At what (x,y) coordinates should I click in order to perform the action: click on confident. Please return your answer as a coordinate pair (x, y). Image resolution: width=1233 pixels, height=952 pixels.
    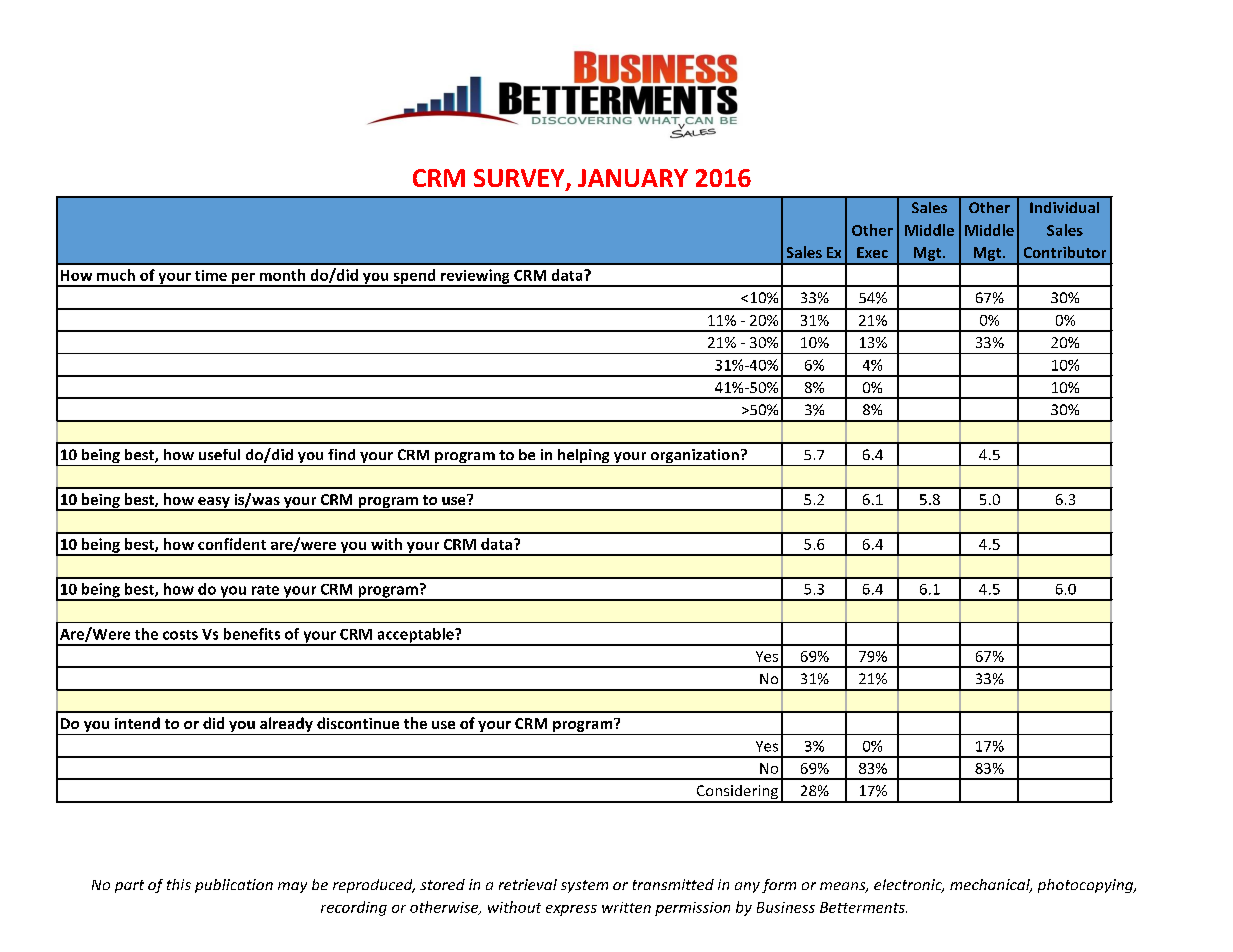
    Looking at the image, I should click on (232, 544).
